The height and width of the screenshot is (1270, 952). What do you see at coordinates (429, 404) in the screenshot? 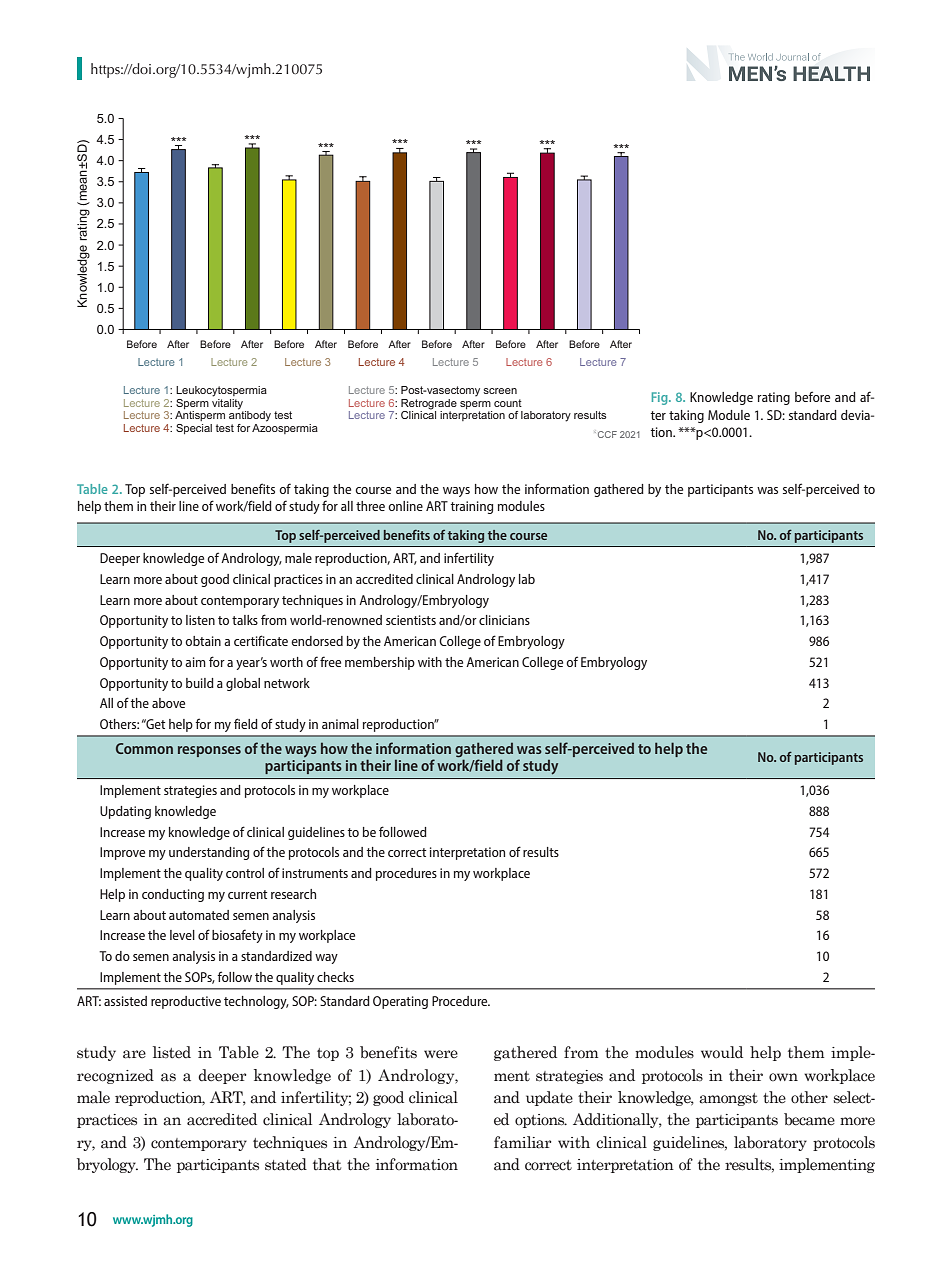
I see `Retrograde` at bounding box center [429, 404].
